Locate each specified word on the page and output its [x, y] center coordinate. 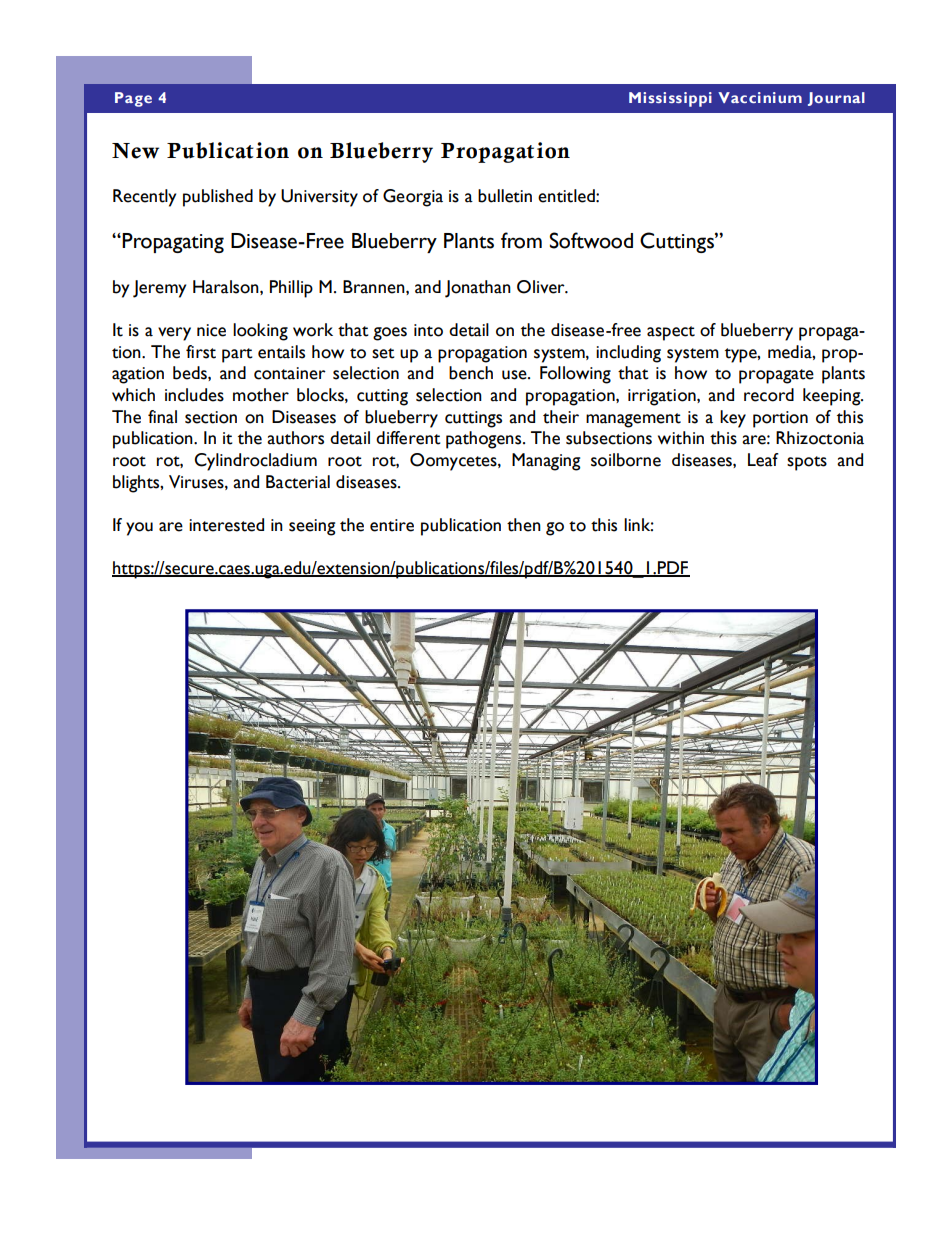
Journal [836, 99]
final [162, 417]
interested [226, 525]
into [428, 330]
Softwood [591, 240]
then [524, 525]
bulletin [505, 196]
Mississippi [670, 99]
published [218, 198]
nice [211, 330]
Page [133, 99]
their [561, 417]
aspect [671, 333]
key [733, 419]
